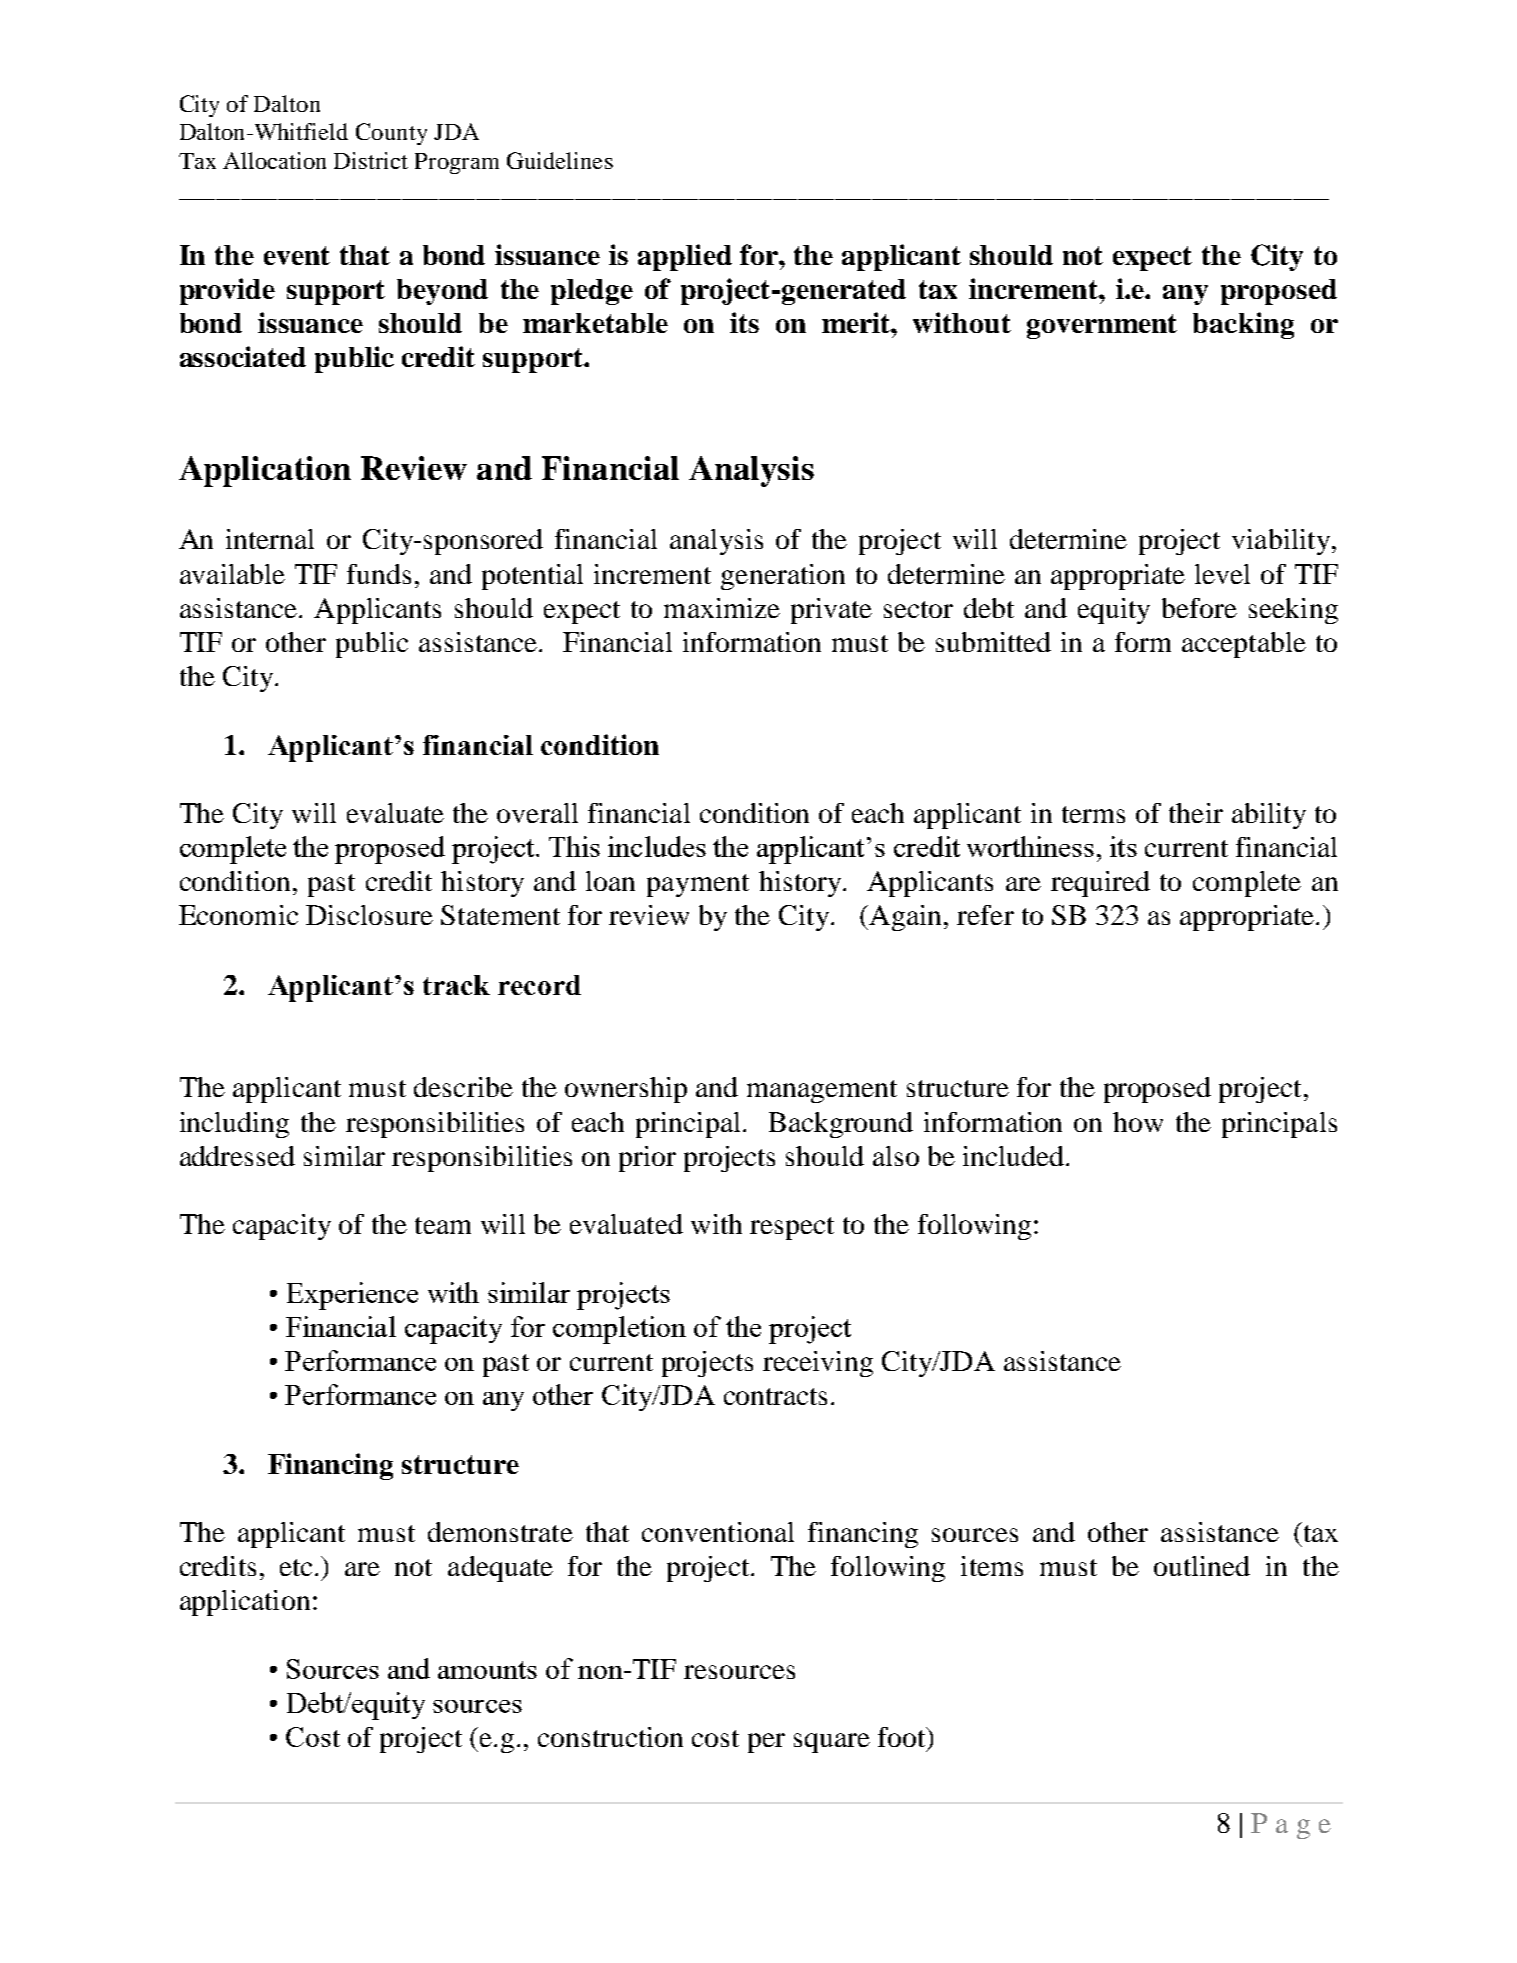 The height and width of the image is (1963, 1517). I want to click on required, so click(1100, 884).
